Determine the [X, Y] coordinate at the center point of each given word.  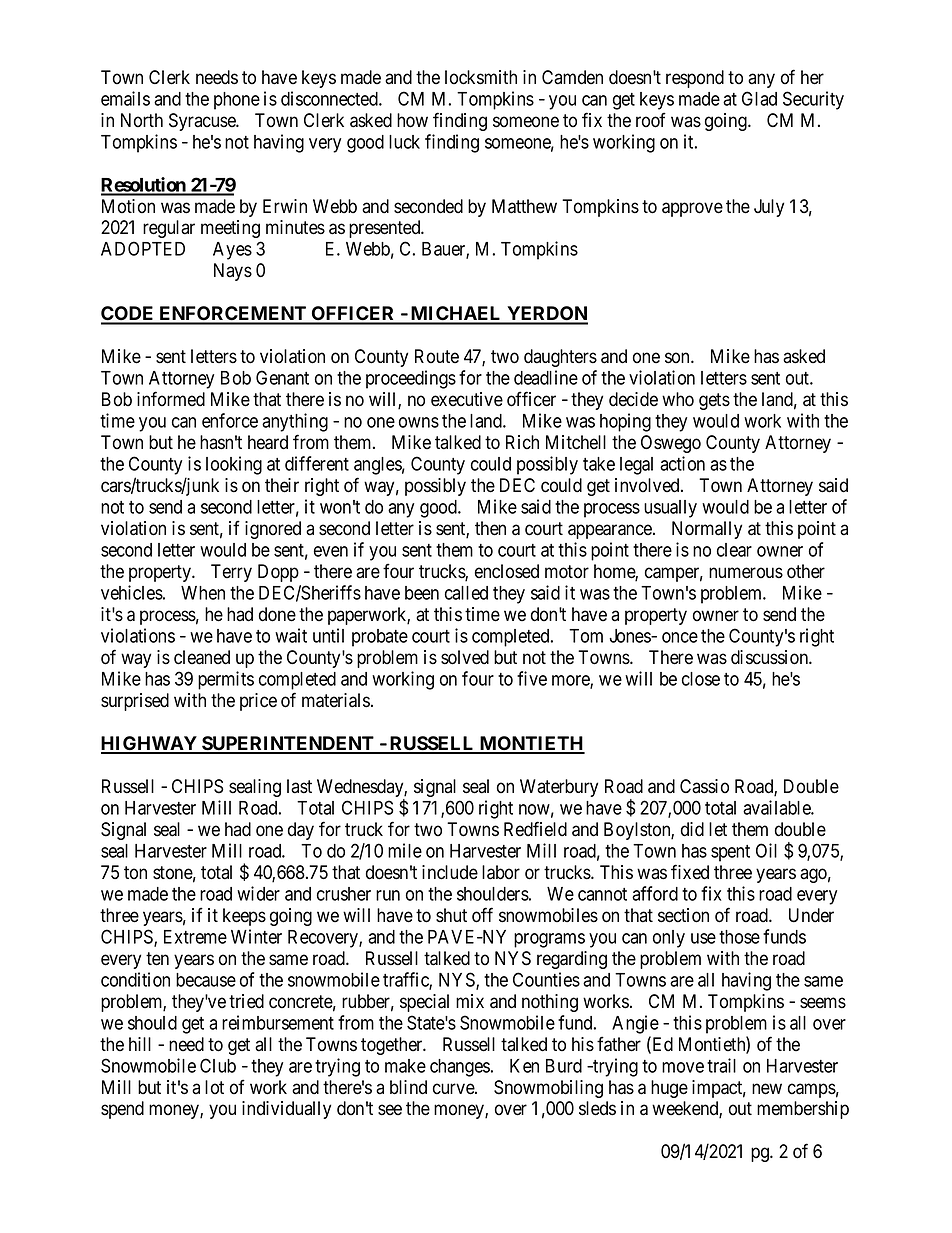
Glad [759, 98]
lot [214, 1087]
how [412, 120]
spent [730, 853]
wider [258, 893]
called [466, 593]
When [203, 593]
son [678, 358]
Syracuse [203, 122]
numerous [746, 573]
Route [437, 356]
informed [171, 399]
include [450, 872]
